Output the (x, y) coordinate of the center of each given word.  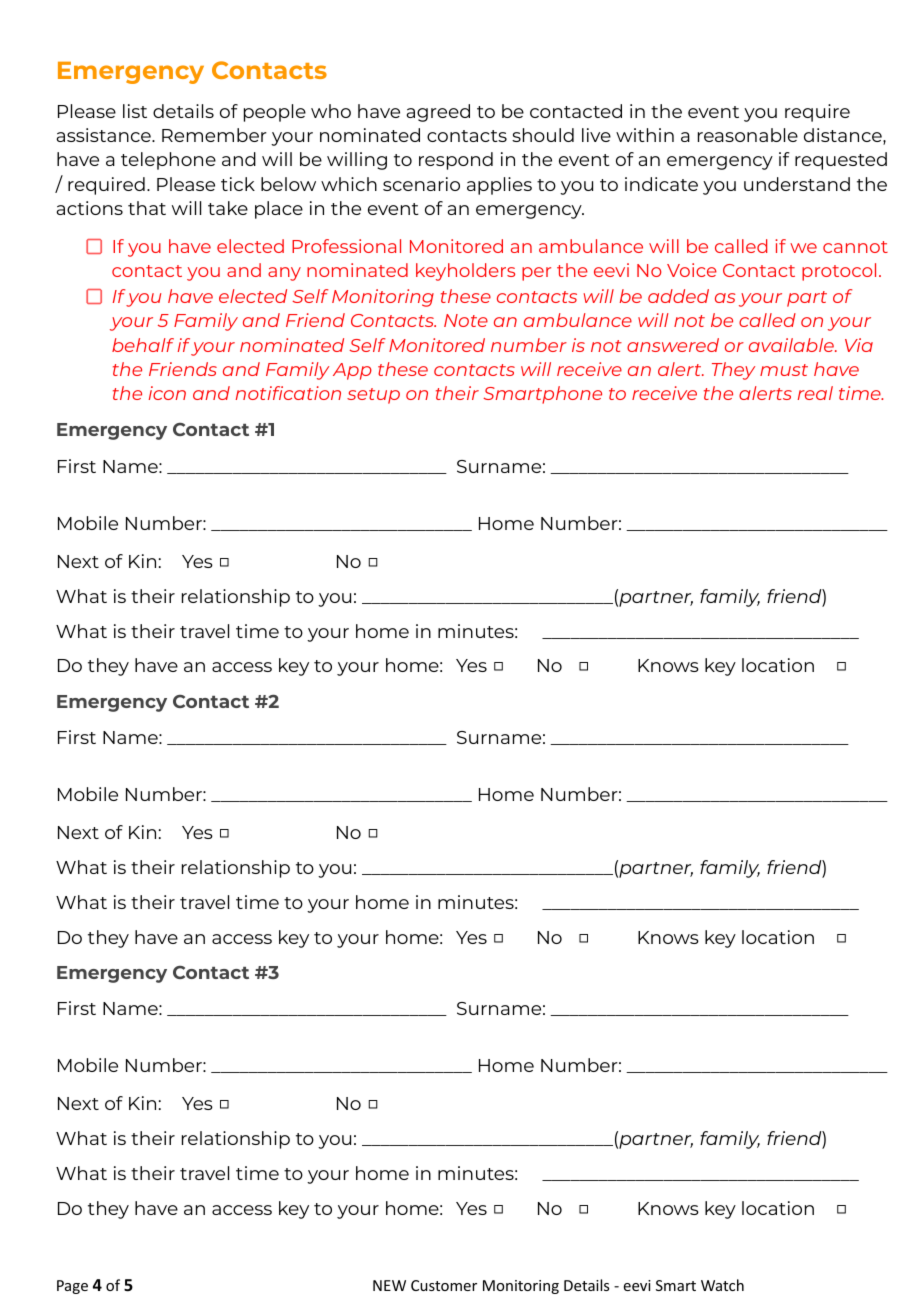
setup (373, 396)
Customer (444, 1285)
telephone (168, 161)
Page (72, 1287)
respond (456, 161)
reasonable (748, 135)
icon (167, 393)
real (815, 393)
